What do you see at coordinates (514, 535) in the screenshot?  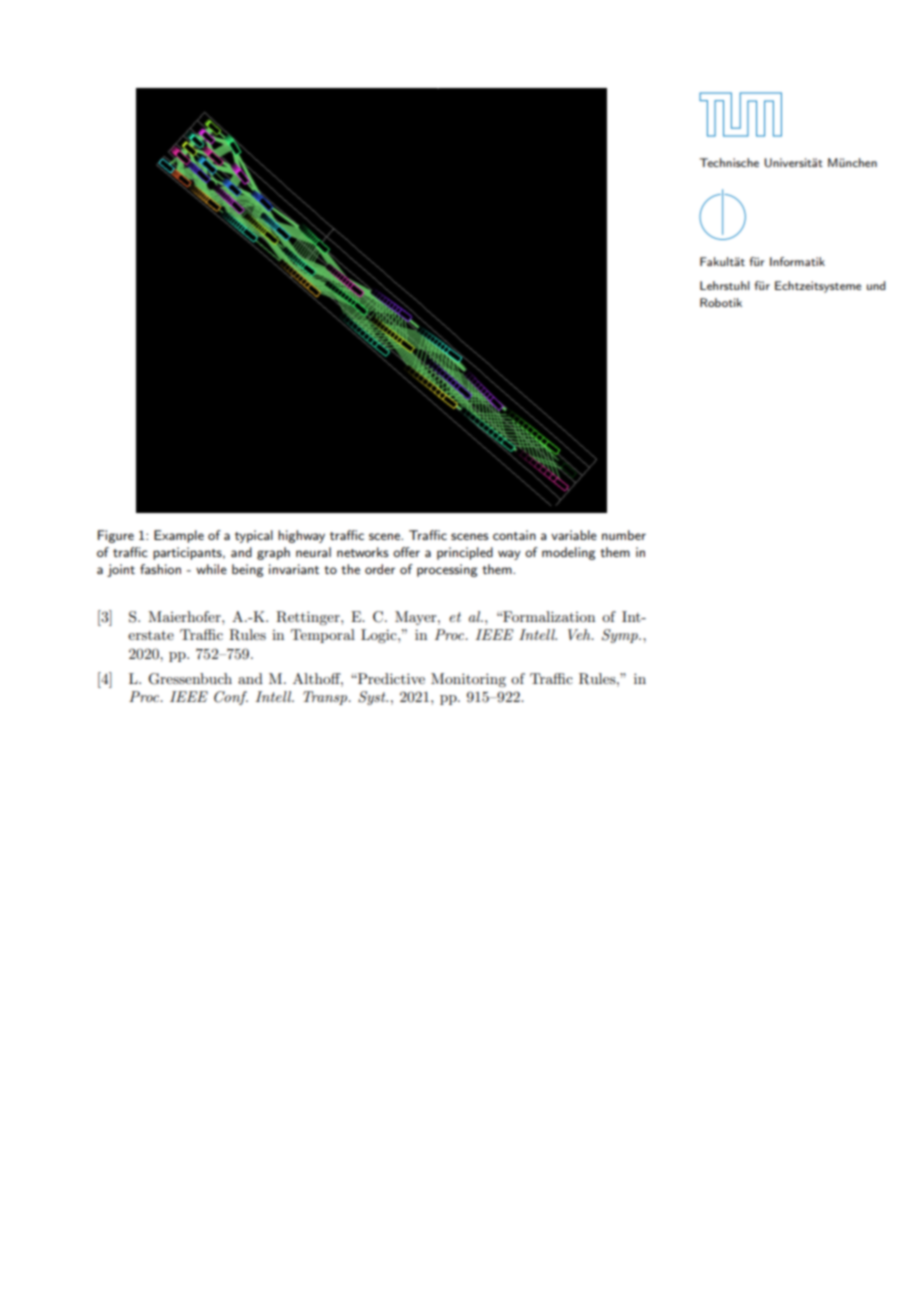 I see `contain` at bounding box center [514, 535].
